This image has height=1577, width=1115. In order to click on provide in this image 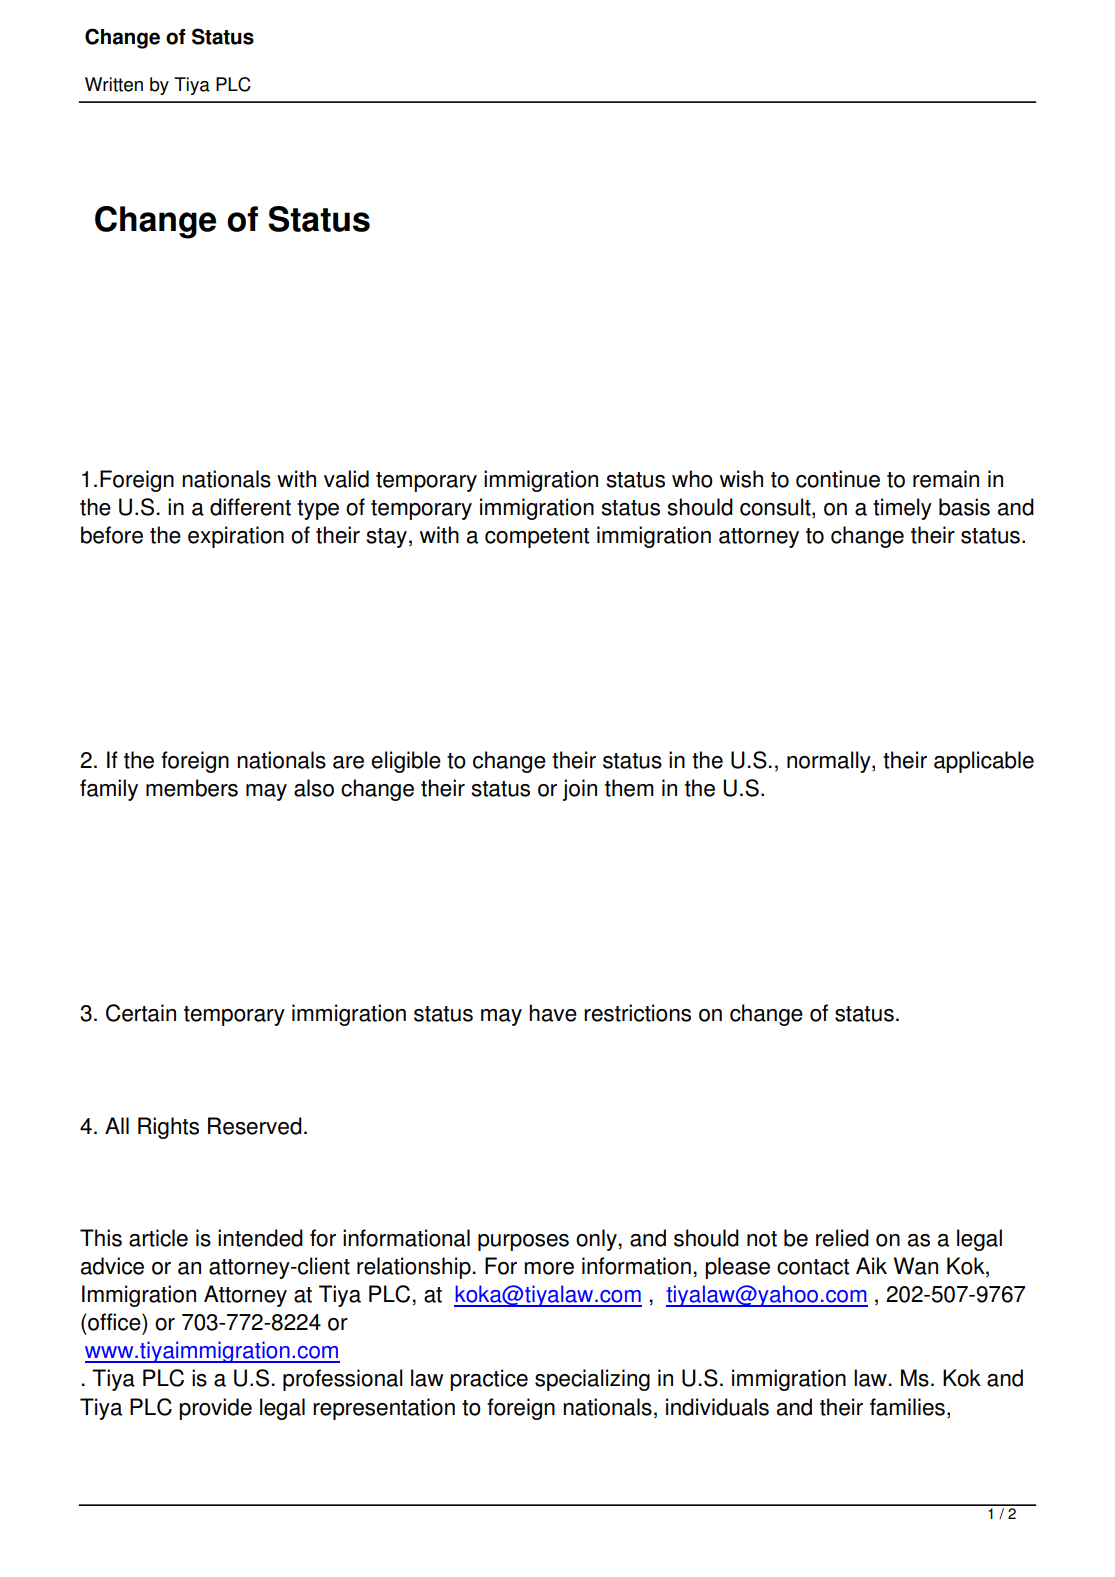, I will do `click(215, 1409)`.
